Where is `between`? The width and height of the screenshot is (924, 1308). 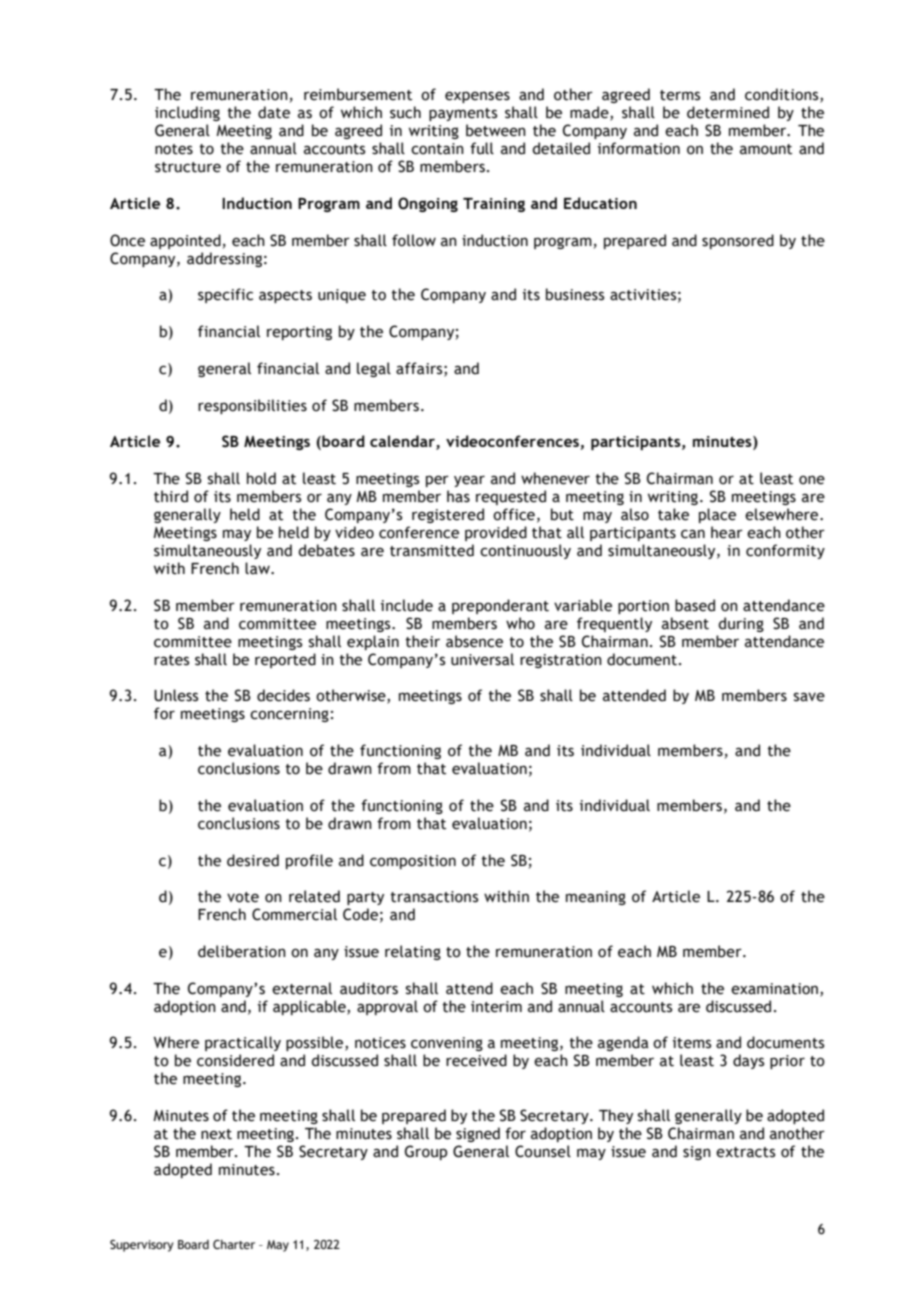 between is located at coordinates (496, 130).
